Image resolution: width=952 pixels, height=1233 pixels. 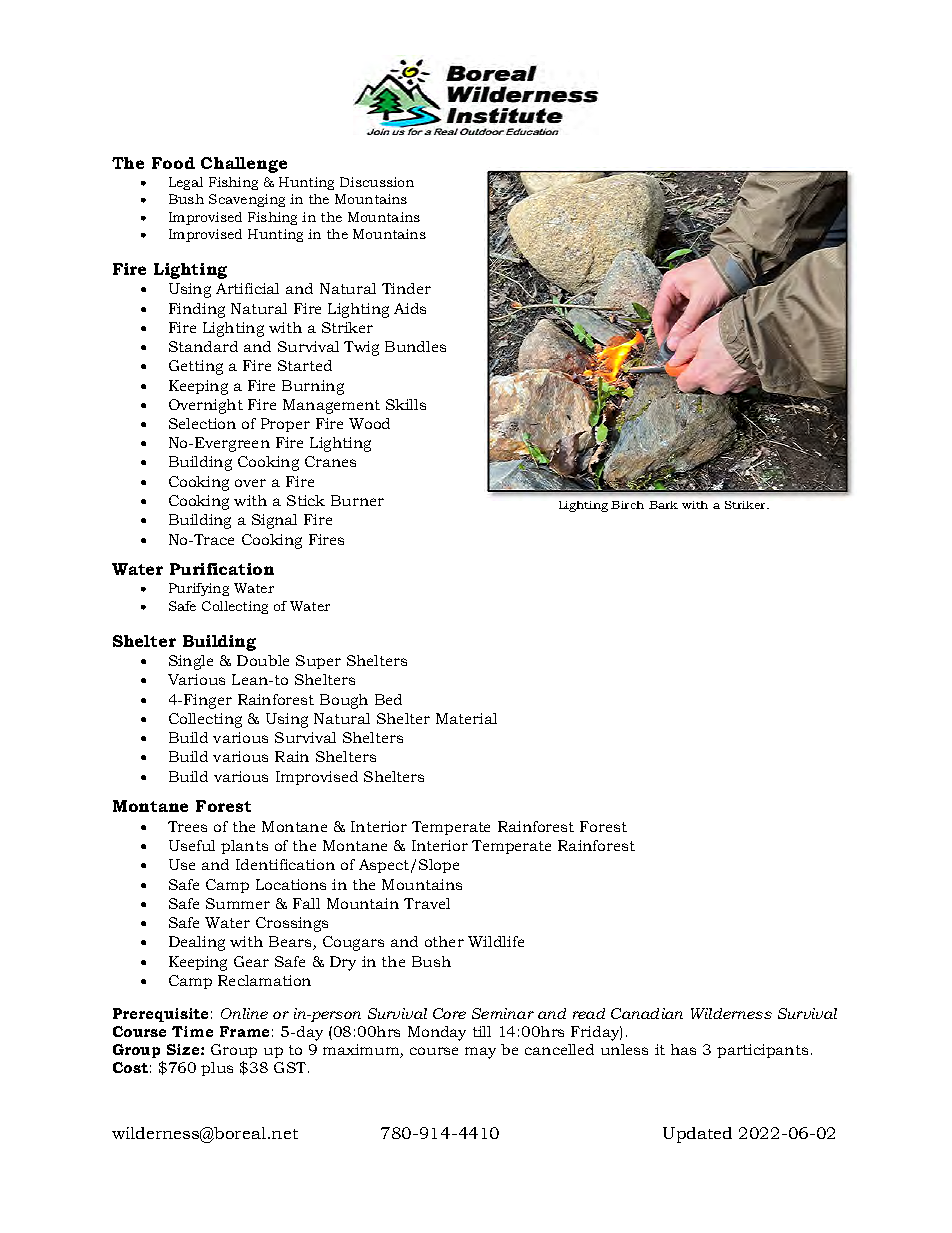 I want to click on Material, so click(x=466, y=718).
